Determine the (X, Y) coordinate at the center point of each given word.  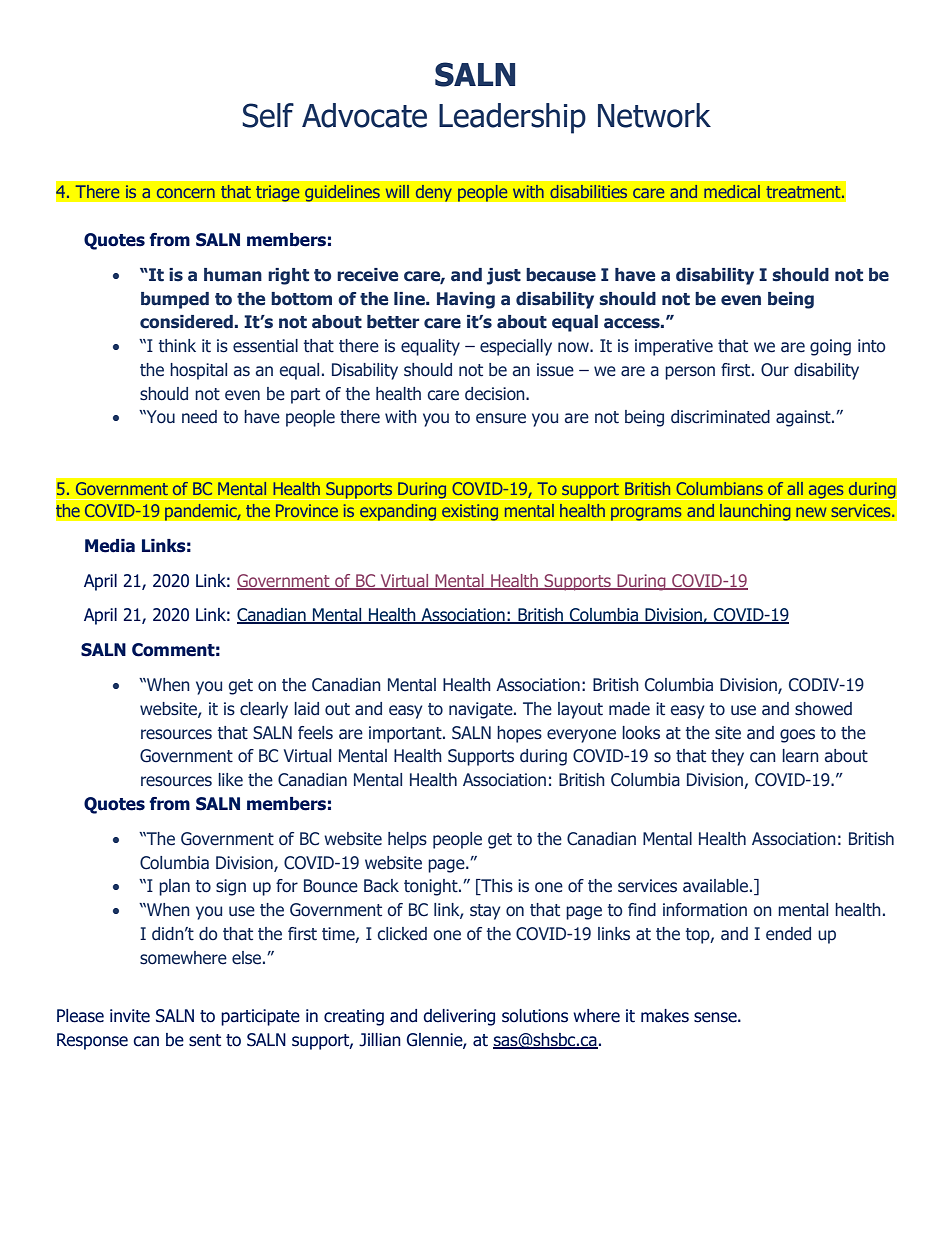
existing (470, 512)
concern (186, 193)
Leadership (512, 118)
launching (755, 512)
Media (110, 546)
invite (130, 1016)
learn (800, 756)
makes (665, 1016)
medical (732, 191)
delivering (459, 1017)
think (177, 346)
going (830, 347)
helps (407, 840)
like (230, 780)
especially (516, 347)
